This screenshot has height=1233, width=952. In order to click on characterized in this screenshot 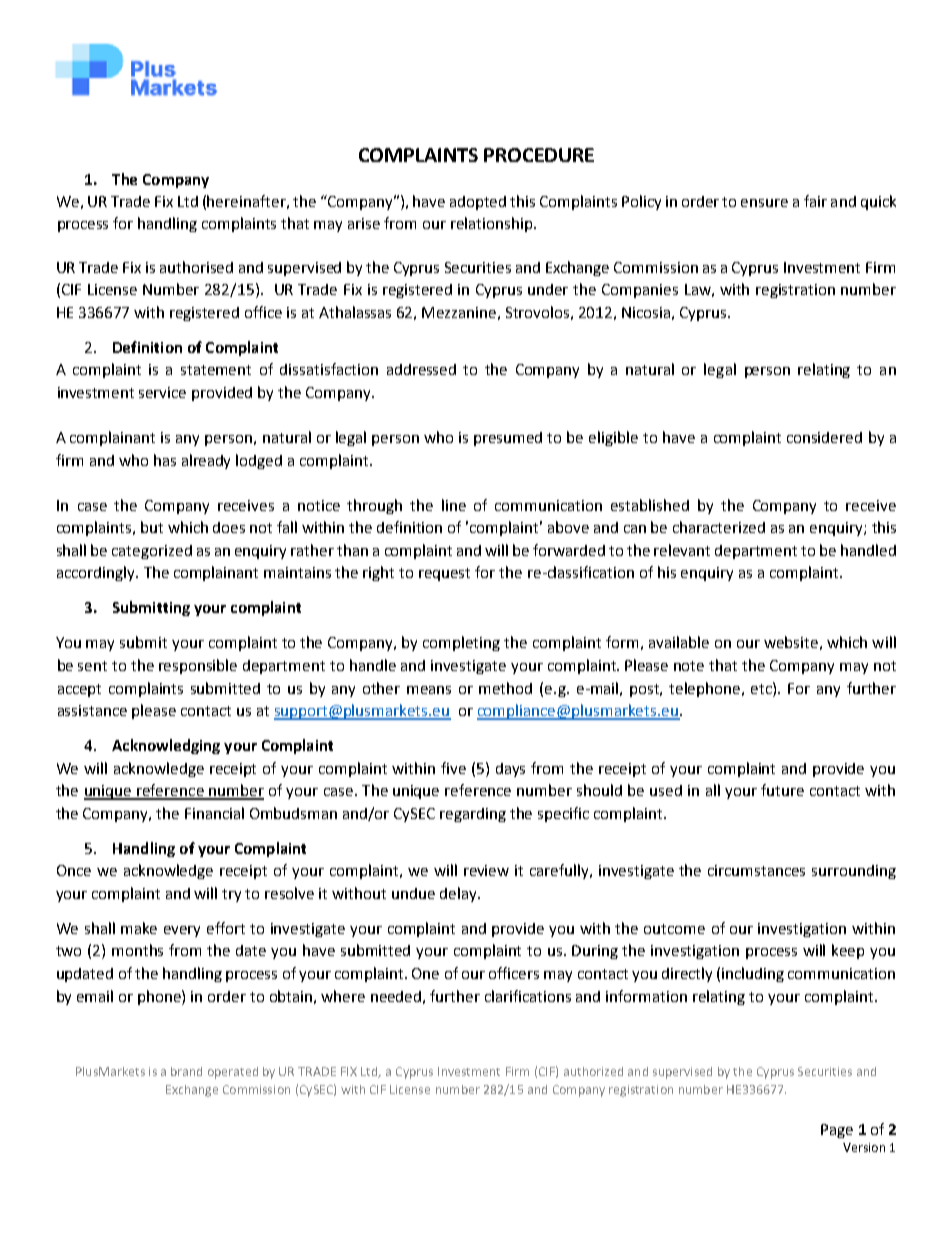, I will do `click(719, 527)`.
